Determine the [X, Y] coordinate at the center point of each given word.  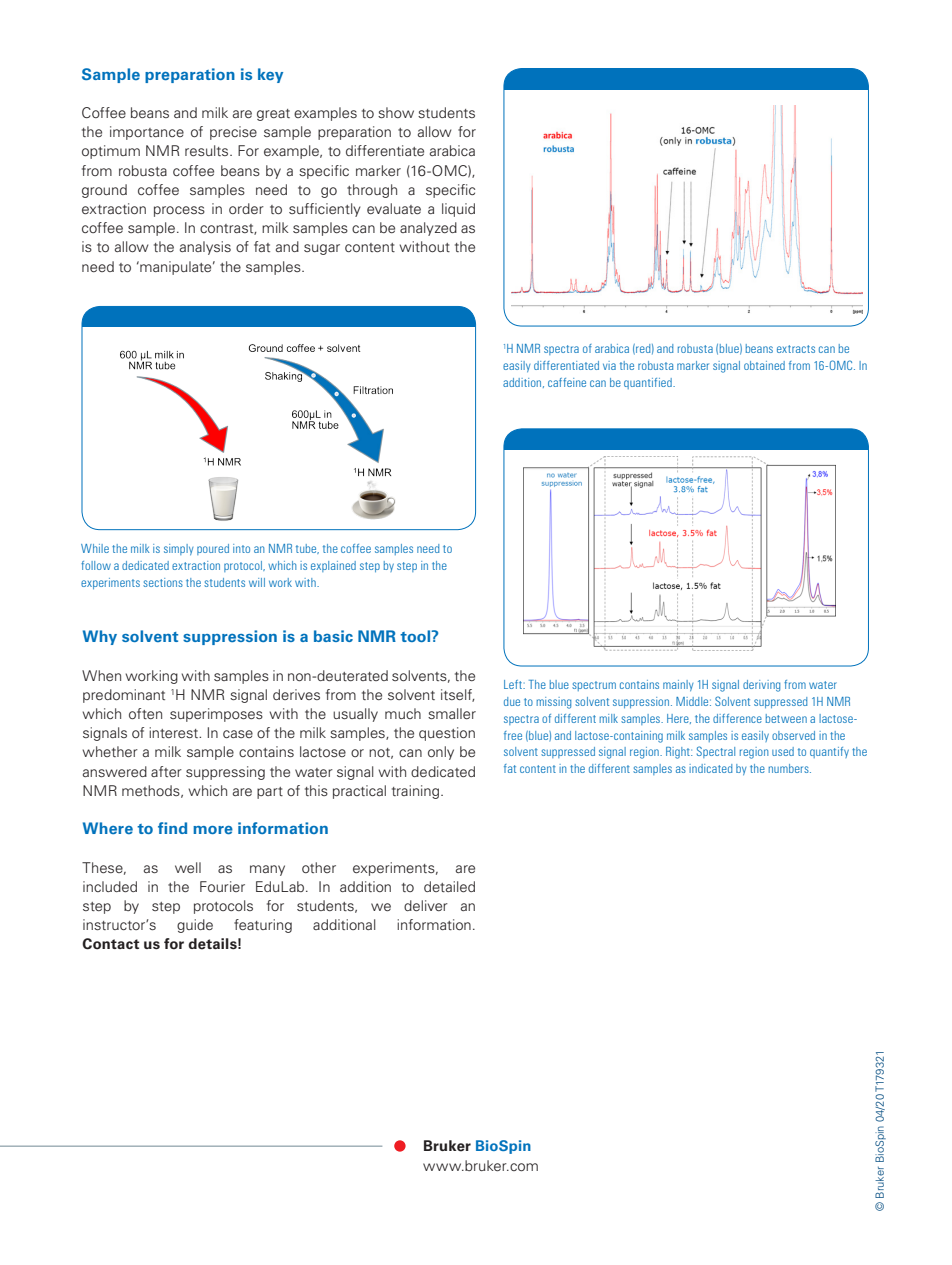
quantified [649, 383]
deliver [426, 905]
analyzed [428, 229]
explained [333, 566]
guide [195, 926]
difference [737, 718]
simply [178, 549]
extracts [796, 349]
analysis [205, 248]
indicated [710, 768]
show [396, 112]
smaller [452, 713]
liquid [458, 210]
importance [147, 133]
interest [175, 732]
